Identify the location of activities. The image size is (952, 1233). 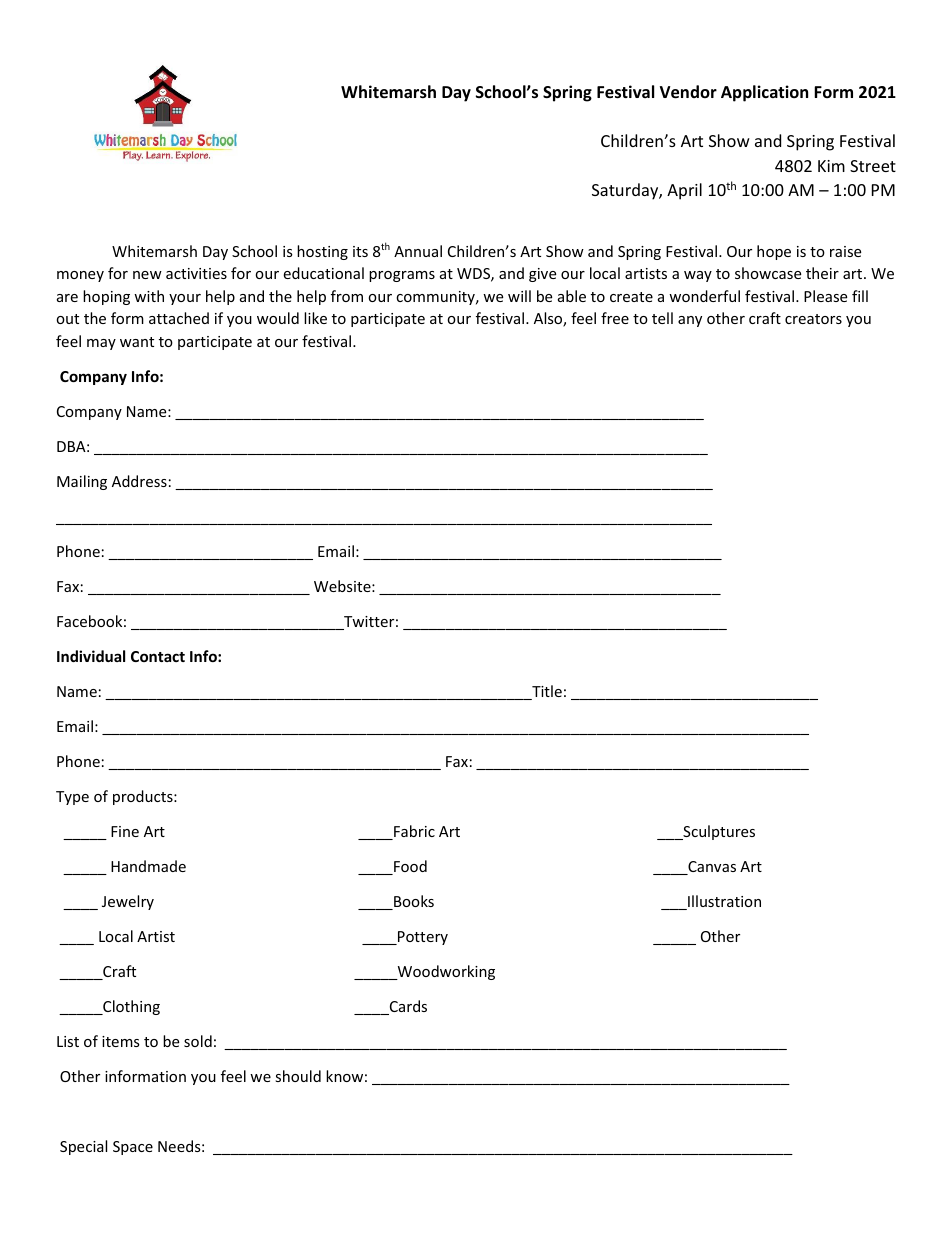
(196, 273).
